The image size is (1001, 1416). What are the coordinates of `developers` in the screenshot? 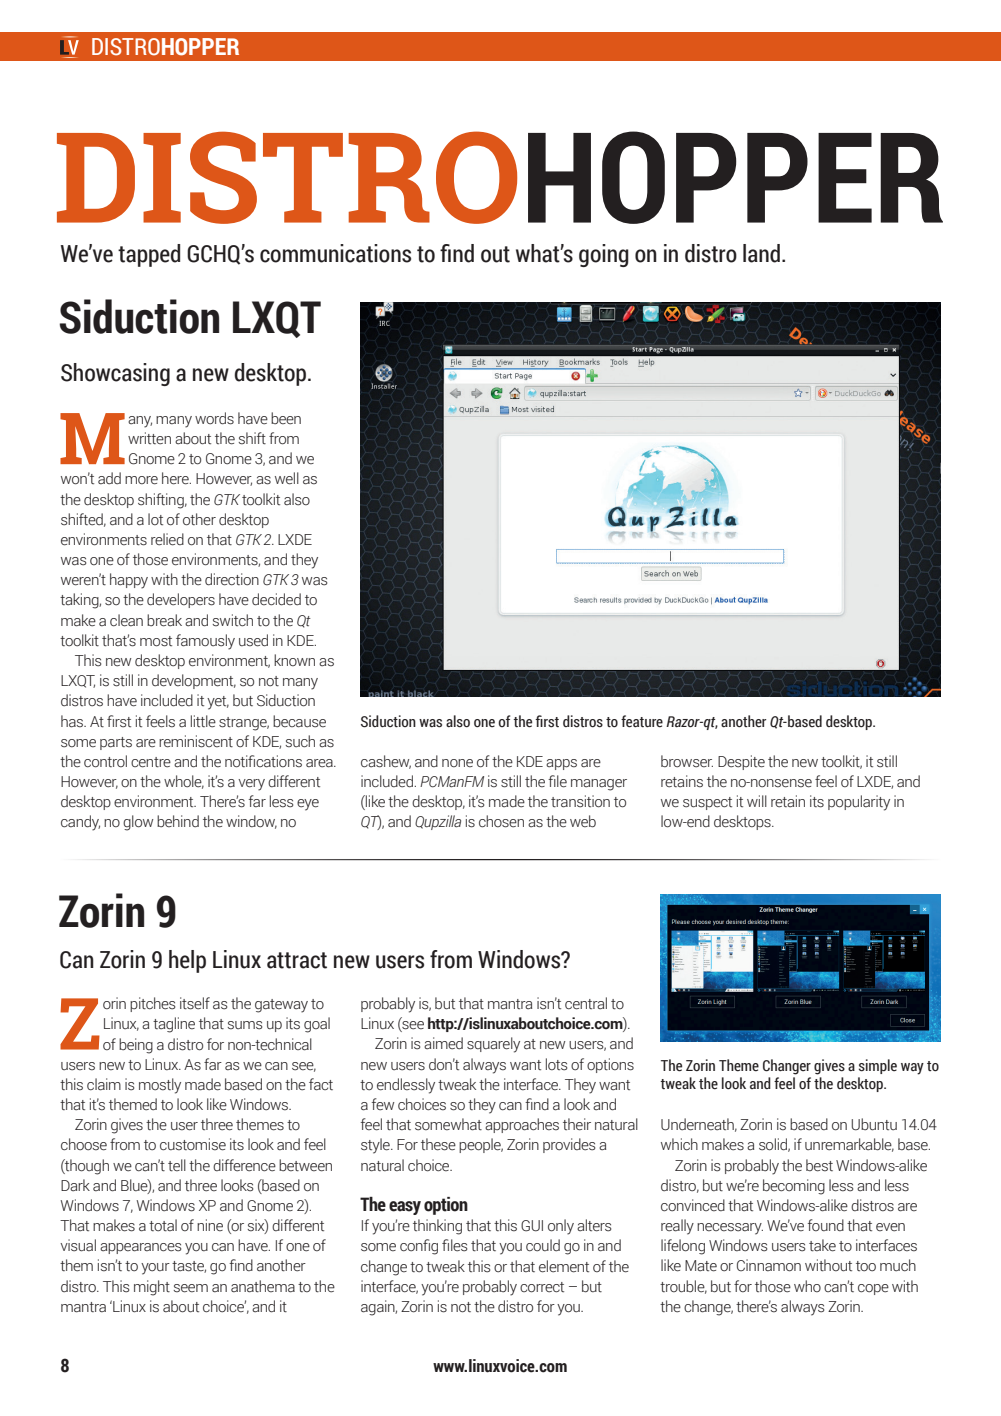 It's located at (181, 600).
